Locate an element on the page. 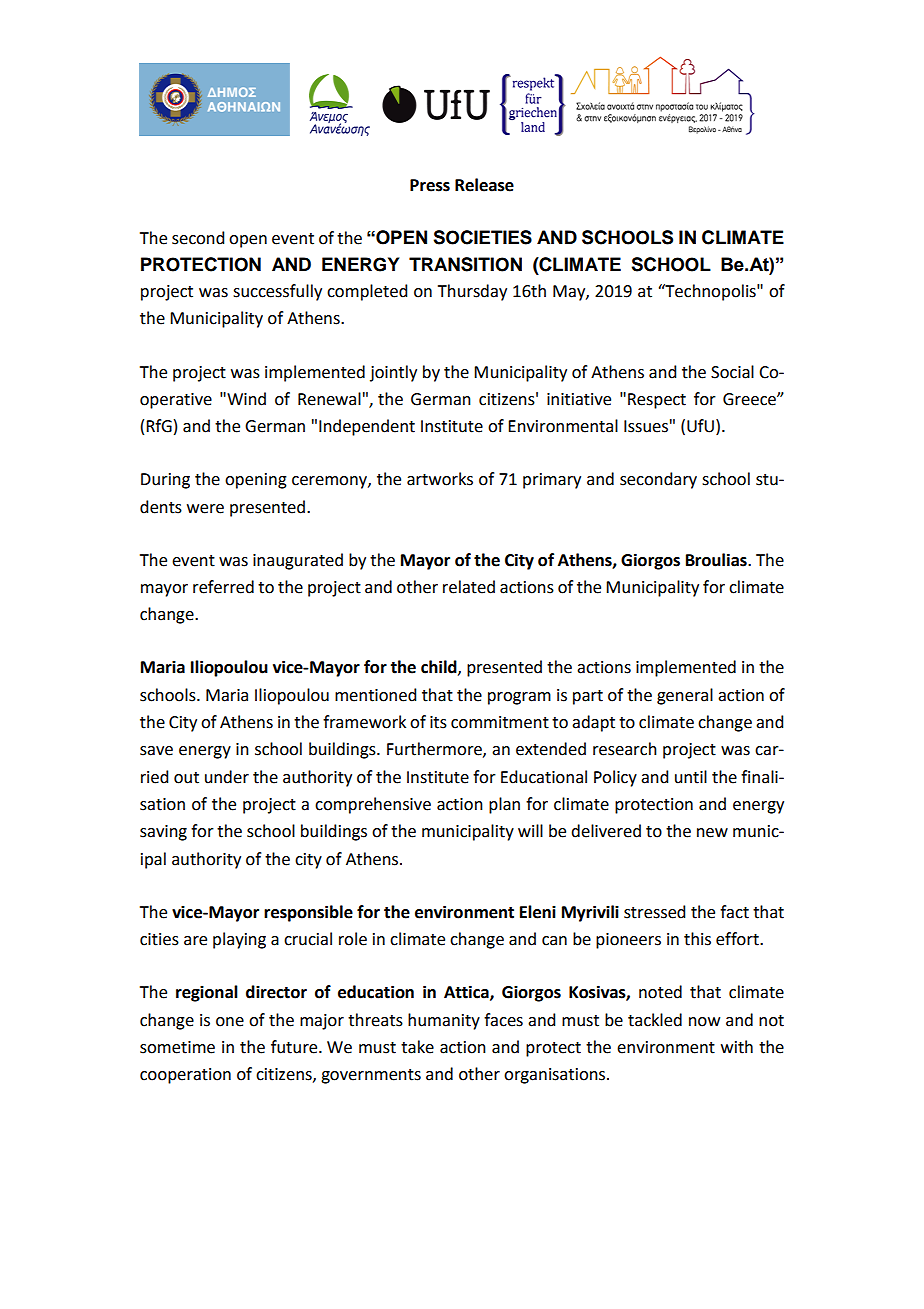  sometime is located at coordinates (177, 1047).
